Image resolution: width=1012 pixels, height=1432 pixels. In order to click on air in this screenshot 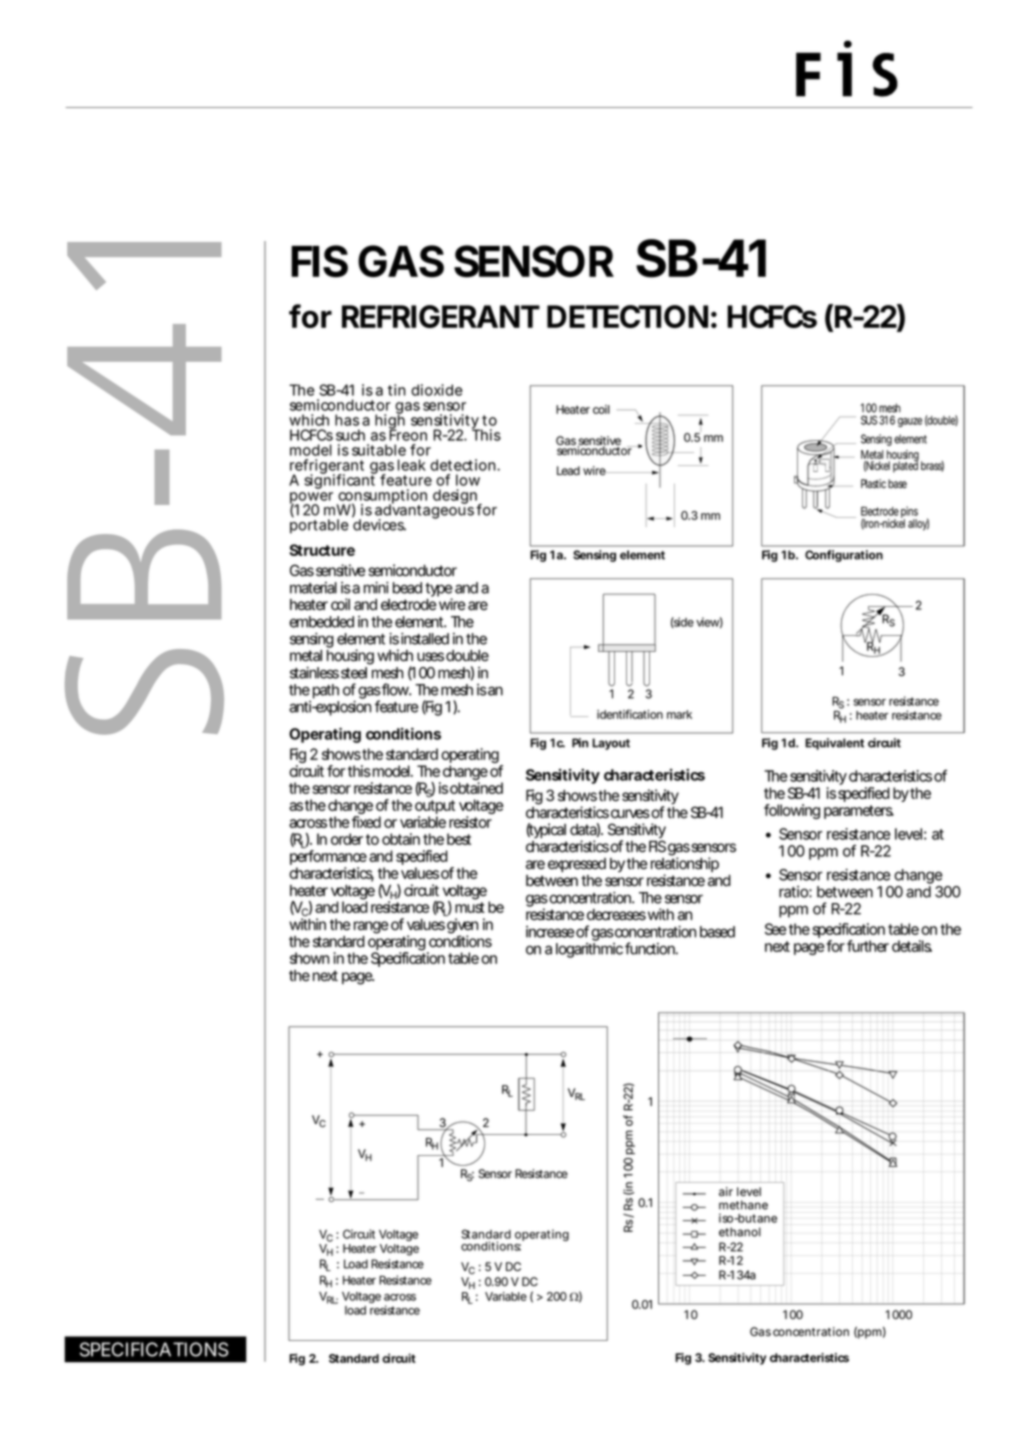, I will do `click(726, 1192)`.
